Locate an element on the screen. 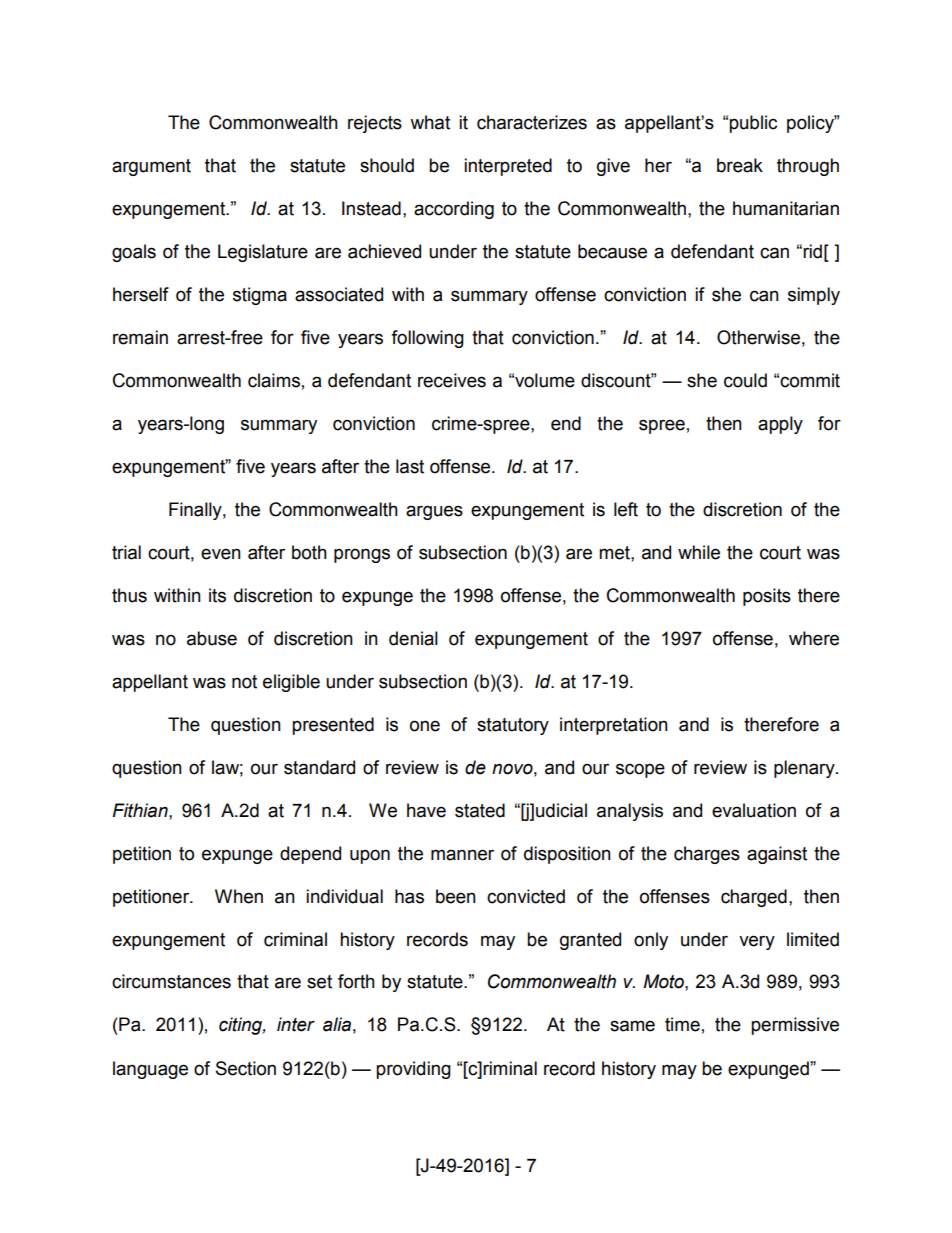  claims is located at coordinates (274, 380).
